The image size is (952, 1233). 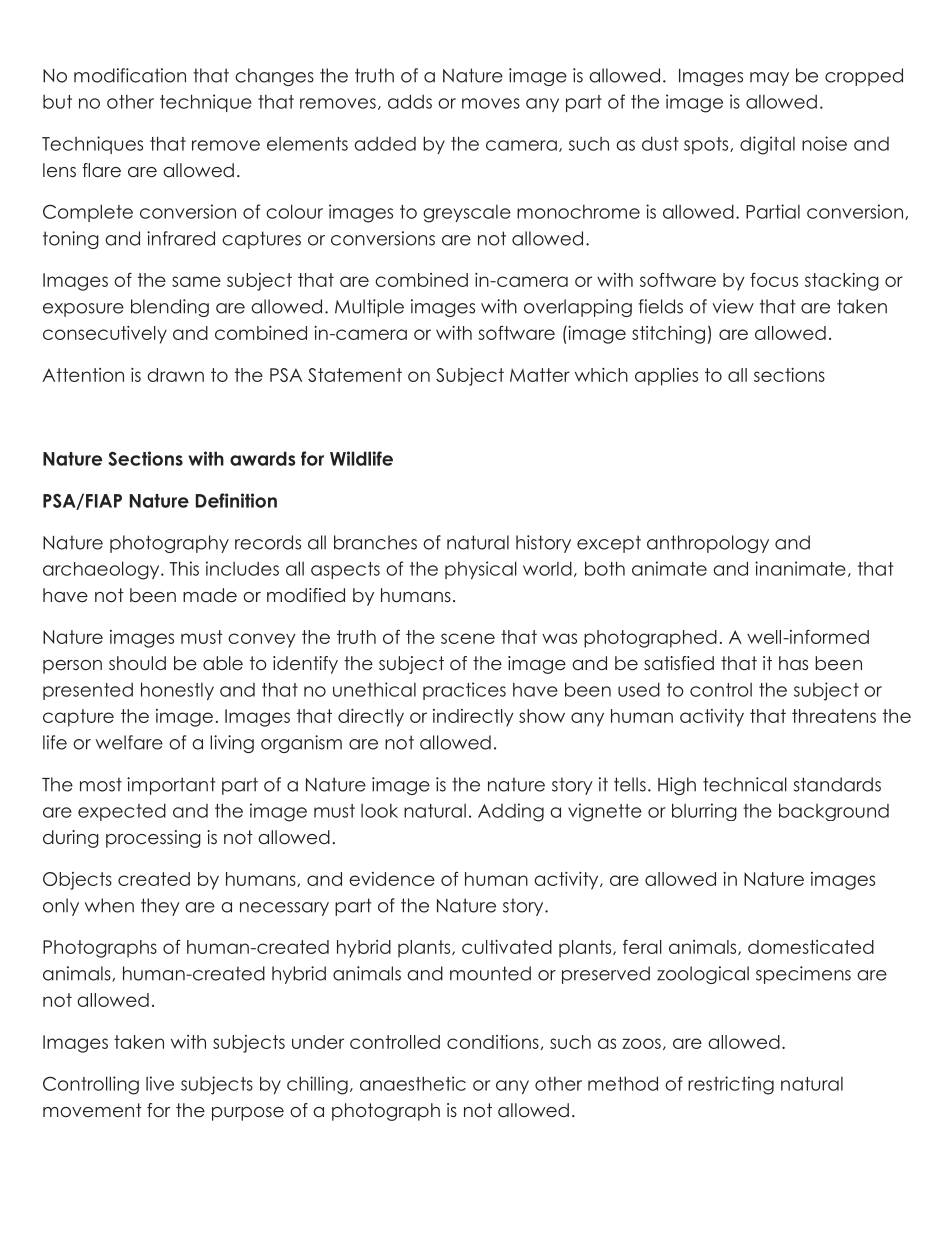 I want to click on anaesthetic, so click(x=413, y=1083).
